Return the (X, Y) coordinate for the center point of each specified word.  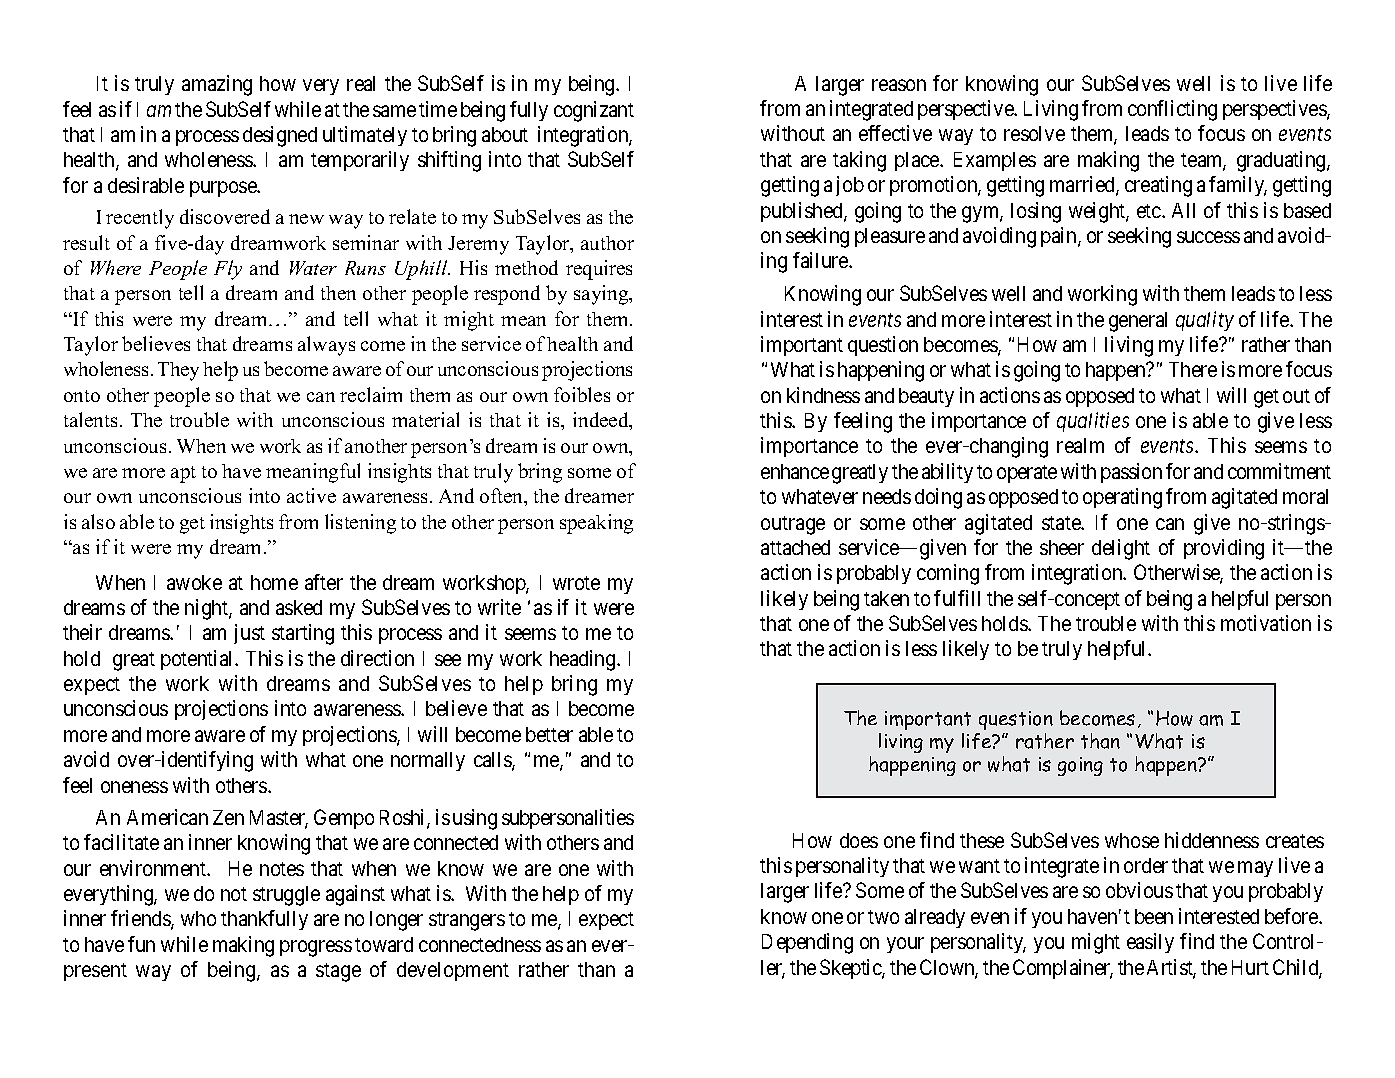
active (311, 495)
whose (1132, 840)
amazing (217, 85)
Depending (807, 943)
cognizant (594, 111)
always (326, 346)
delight (1121, 549)
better (549, 734)
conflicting (1172, 110)
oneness (134, 787)
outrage (793, 525)
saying (602, 295)
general (1138, 322)
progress (316, 948)
